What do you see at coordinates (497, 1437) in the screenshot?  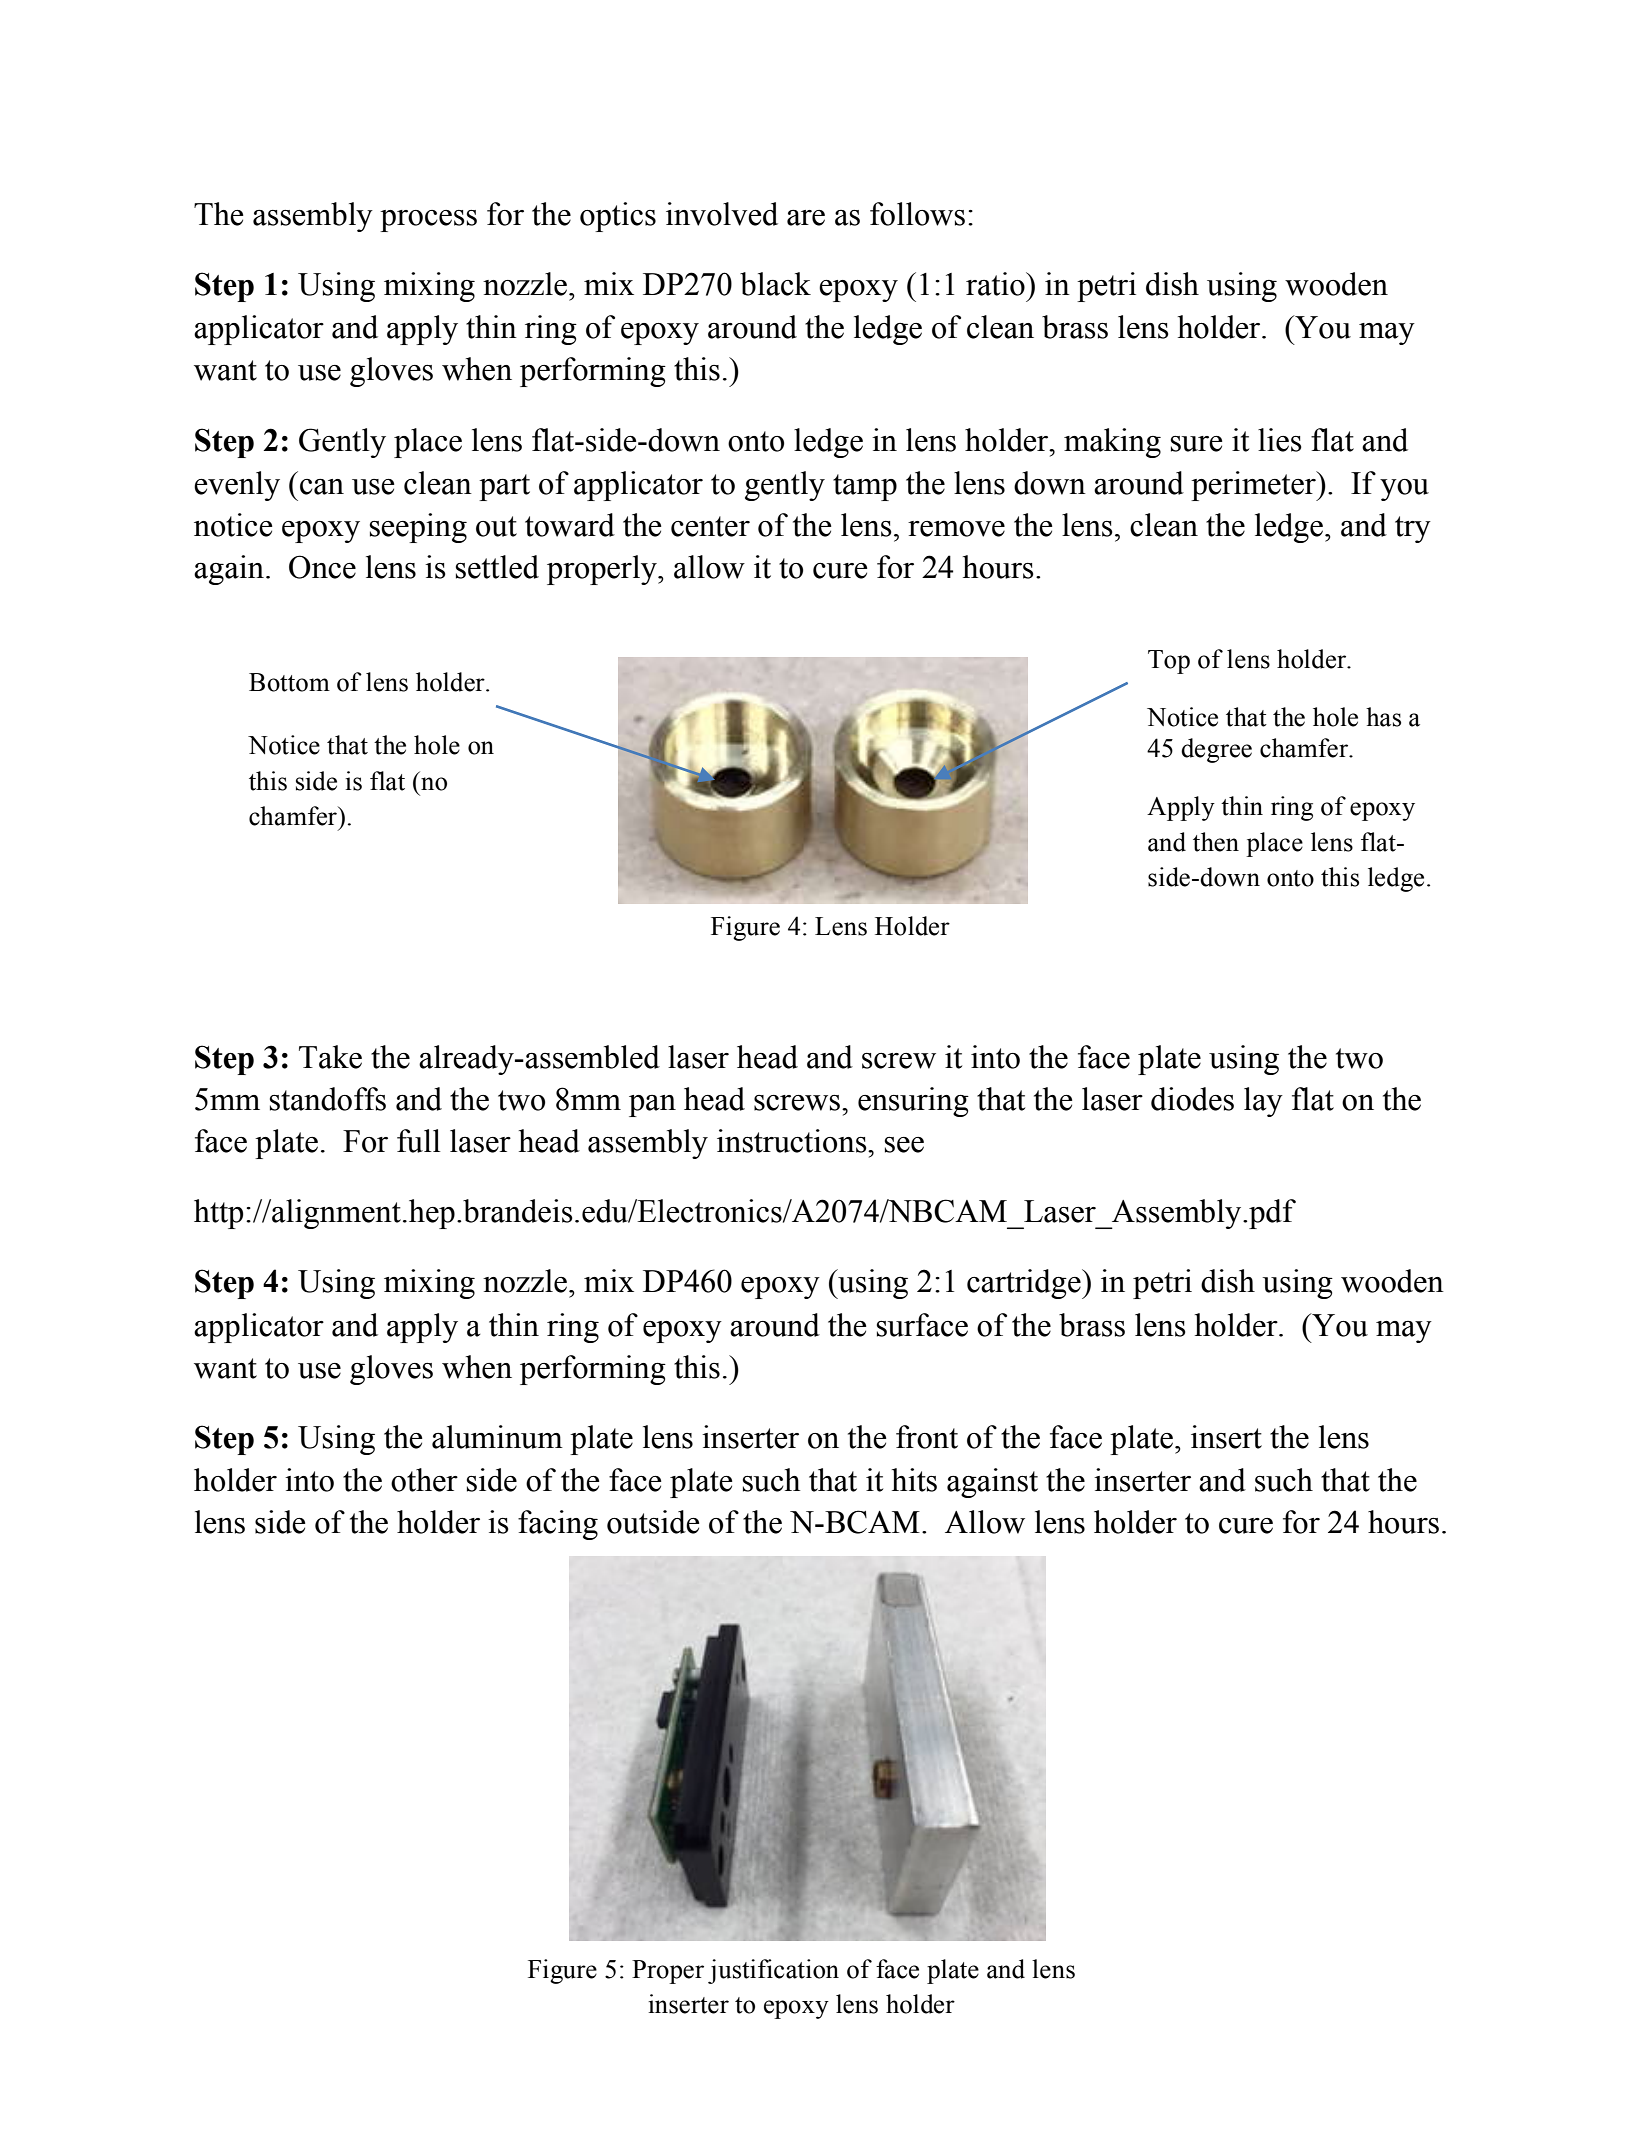 I see `aluminum` at bounding box center [497, 1437].
